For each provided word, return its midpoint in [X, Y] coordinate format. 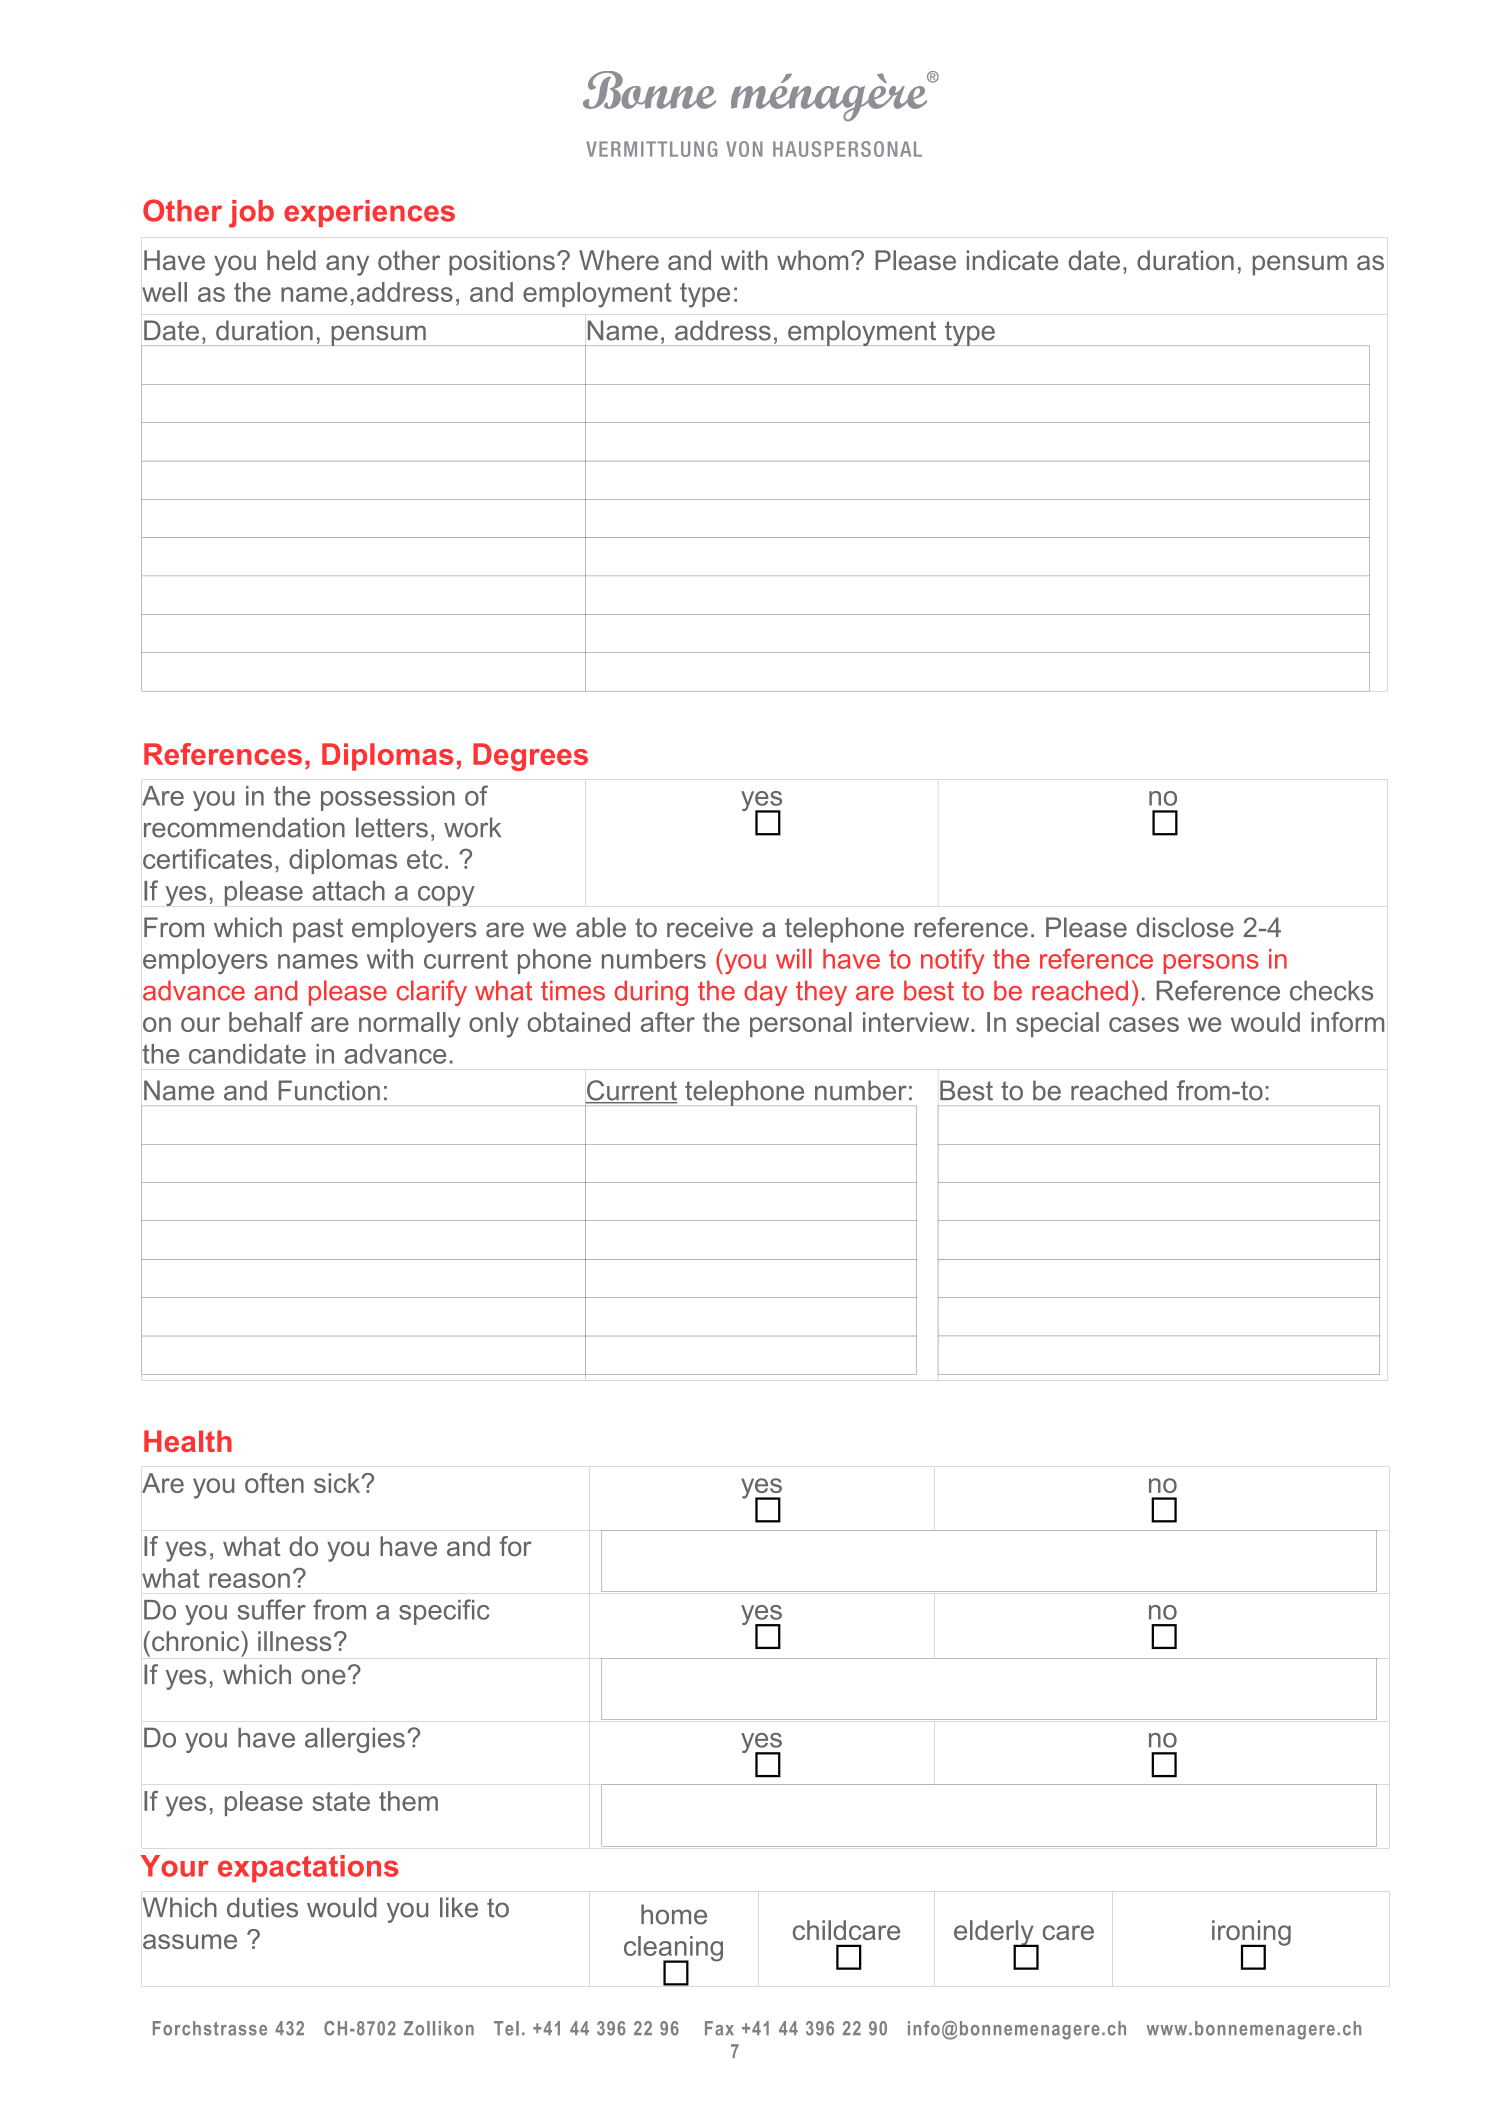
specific [444, 1612]
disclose [1185, 927]
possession [388, 798]
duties [262, 1907]
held [291, 260]
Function [329, 1090]
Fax [719, 2028]
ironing [1251, 1934]
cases [1144, 1024]
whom [812, 260]
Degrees [530, 757]
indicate [1012, 260]
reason [249, 1580]
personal [801, 1024]
